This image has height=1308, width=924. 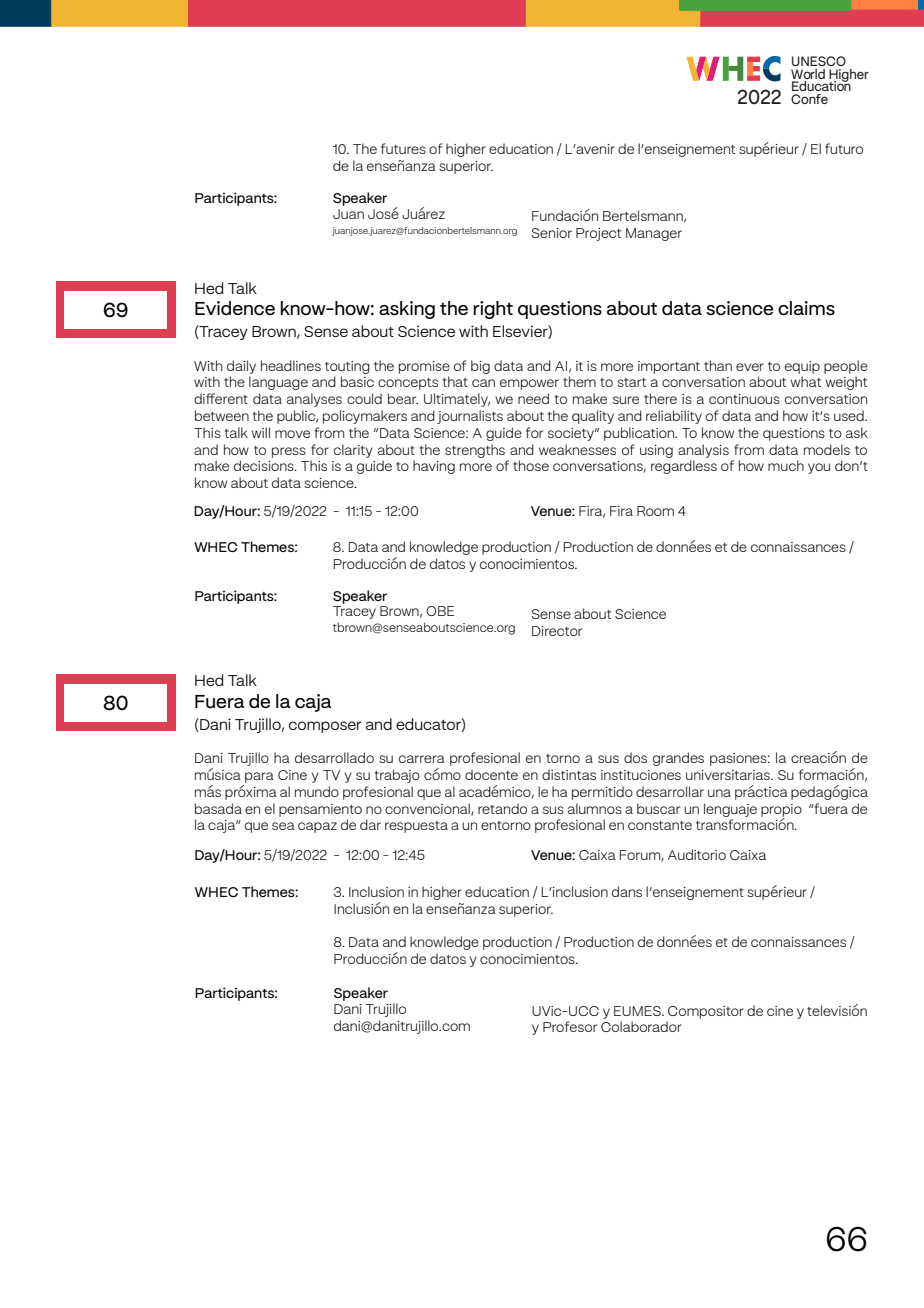 I want to click on Senior, so click(x=551, y=233).
